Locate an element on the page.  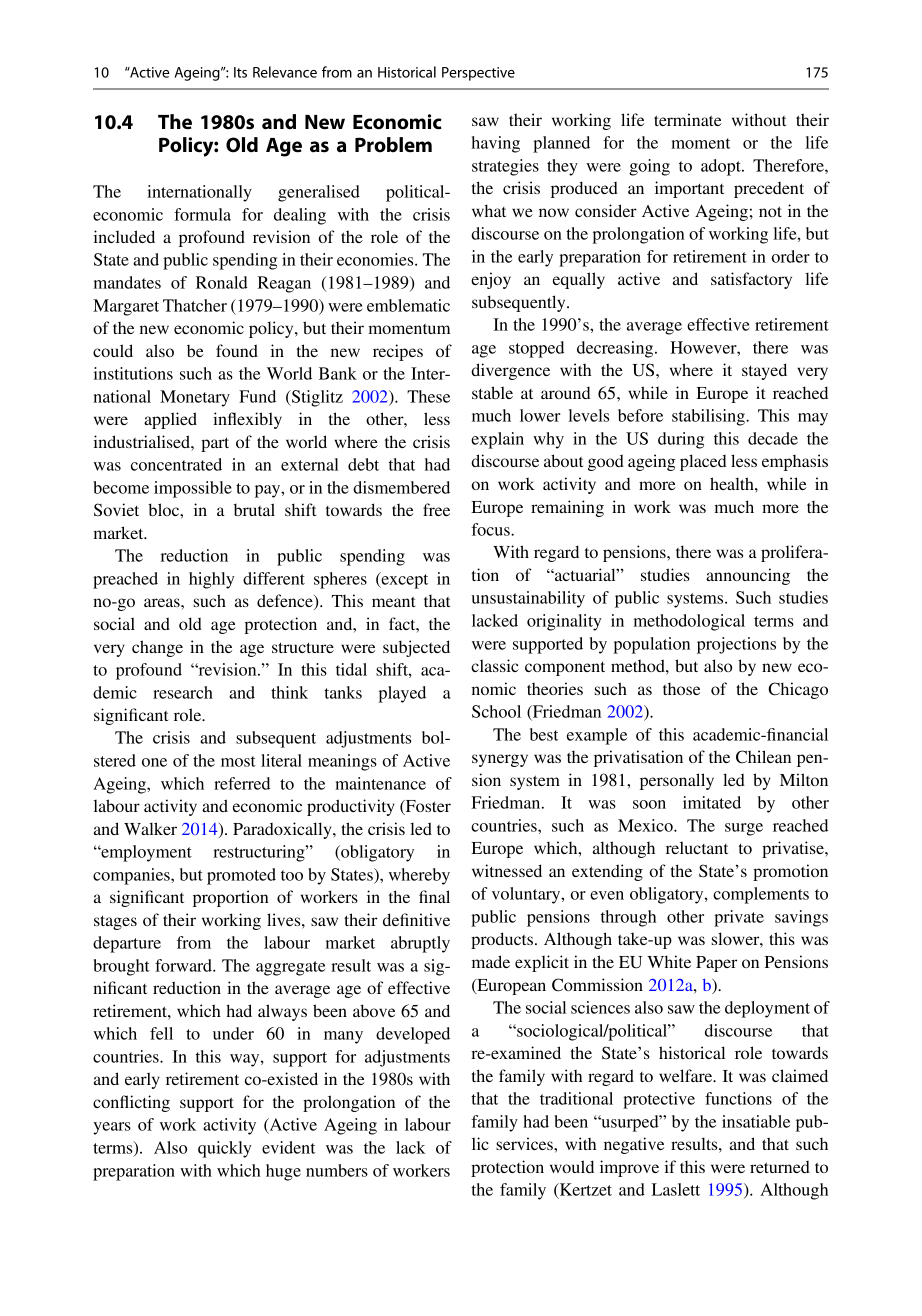
promoted is located at coordinates (241, 876).
